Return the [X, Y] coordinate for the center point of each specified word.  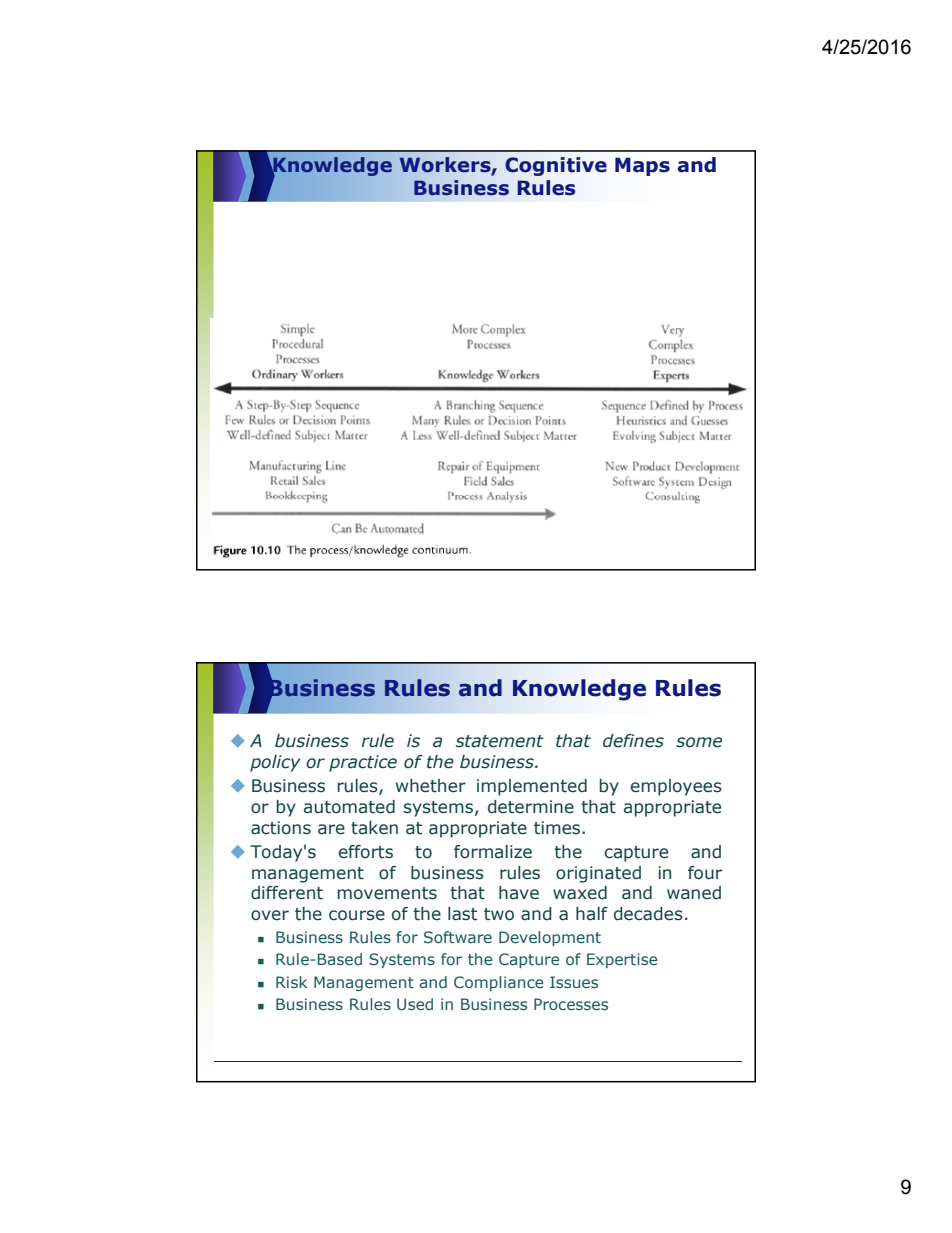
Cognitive [556, 166]
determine [531, 807]
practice [363, 763]
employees [676, 787]
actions [281, 828]
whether [431, 786]
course [357, 915]
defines [633, 741]
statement [500, 741]
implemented [532, 787]
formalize [493, 852]
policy [275, 763]
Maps [642, 166]
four [705, 873]
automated [349, 807]
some [699, 742]
